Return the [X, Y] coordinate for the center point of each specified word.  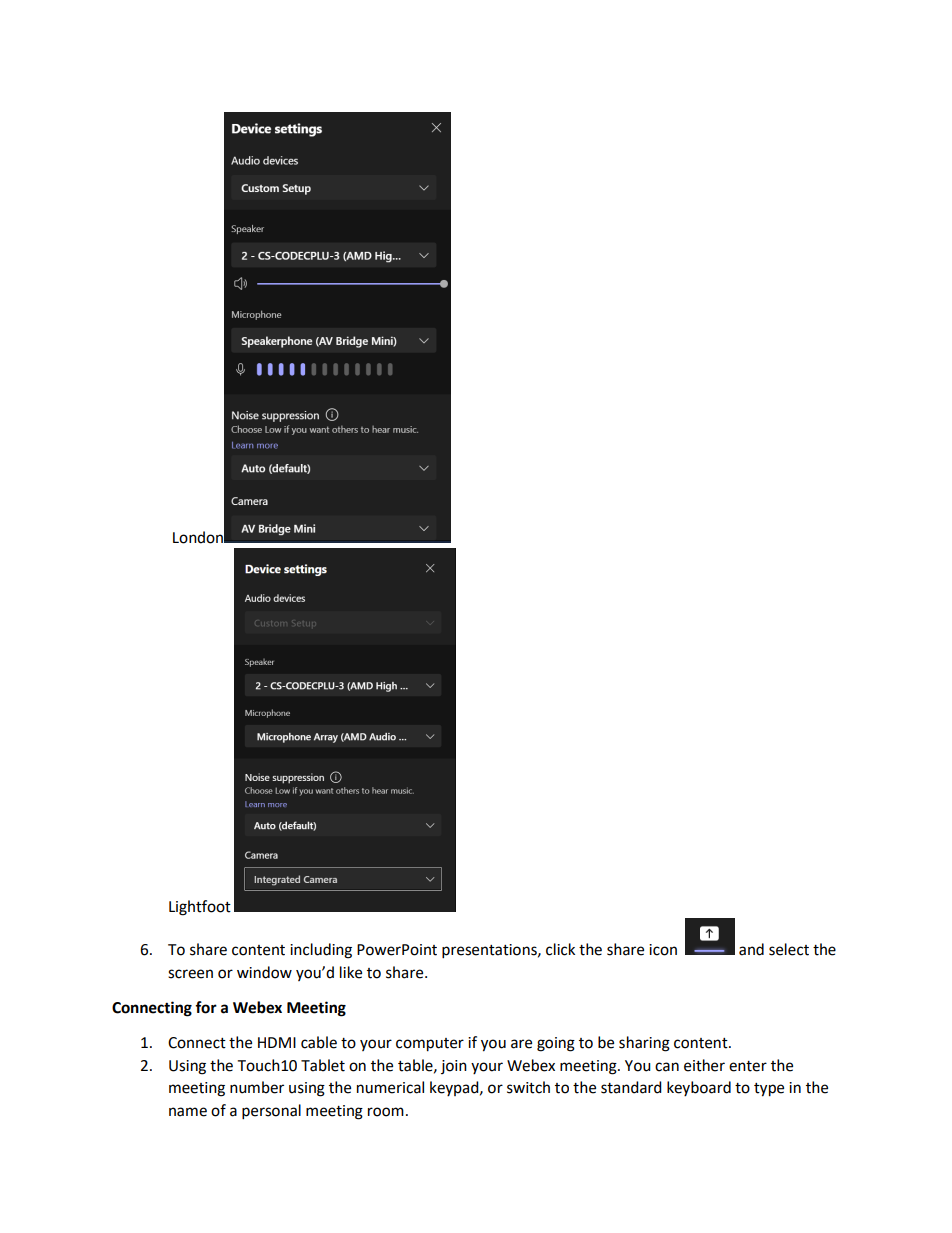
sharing [644, 1044]
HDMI [277, 1042]
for [206, 1007]
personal [271, 1112]
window [264, 972]
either [704, 1065]
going [556, 1044]
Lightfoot [200, 908]
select [789, 949]
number [257, 1087]
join [454, 1067]
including [321, 951]
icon [663, 950]
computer [430, 1045]
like [351, 972]
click [560, 949]
